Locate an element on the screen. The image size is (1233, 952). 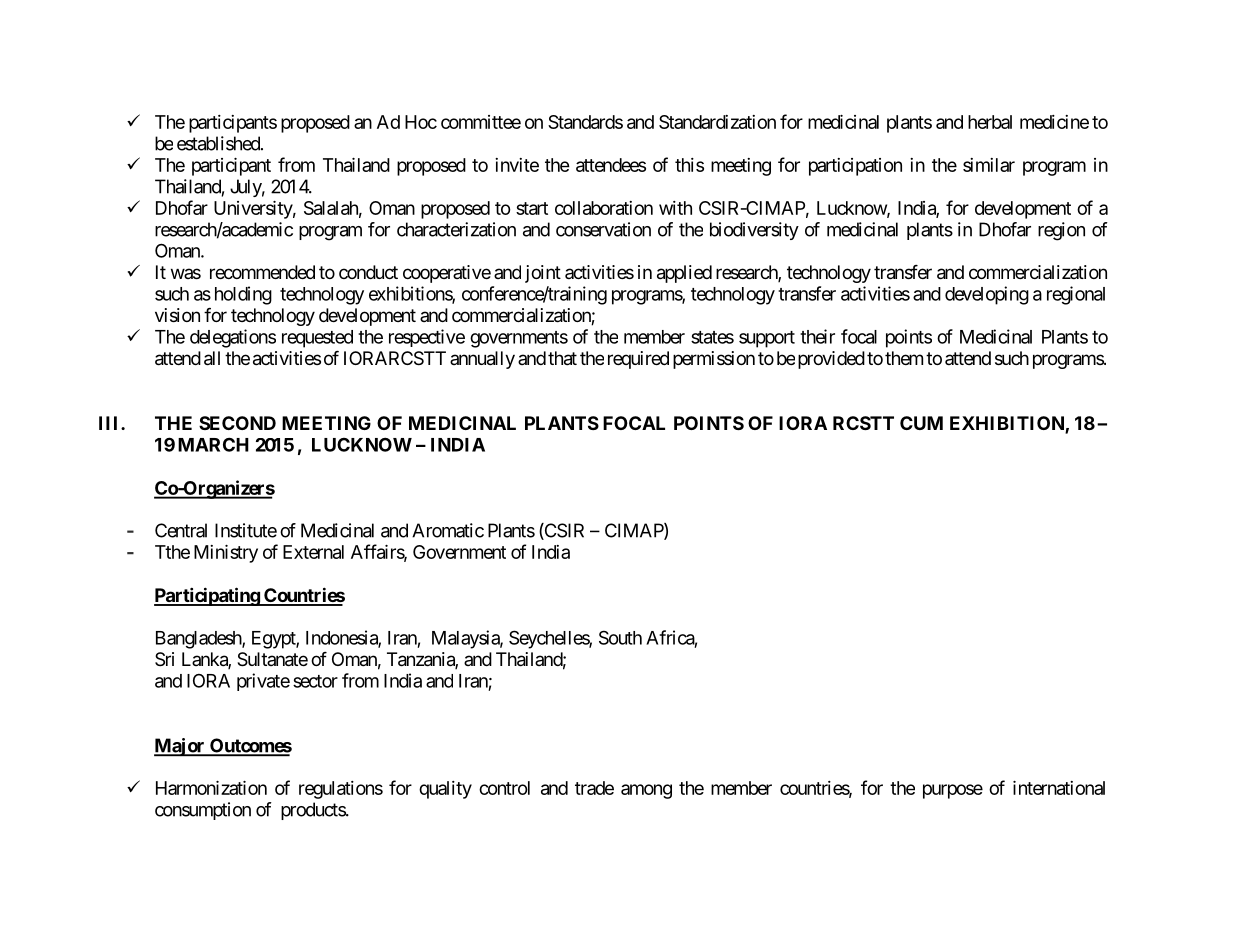
herbal is located at coordinates (990, 122).
